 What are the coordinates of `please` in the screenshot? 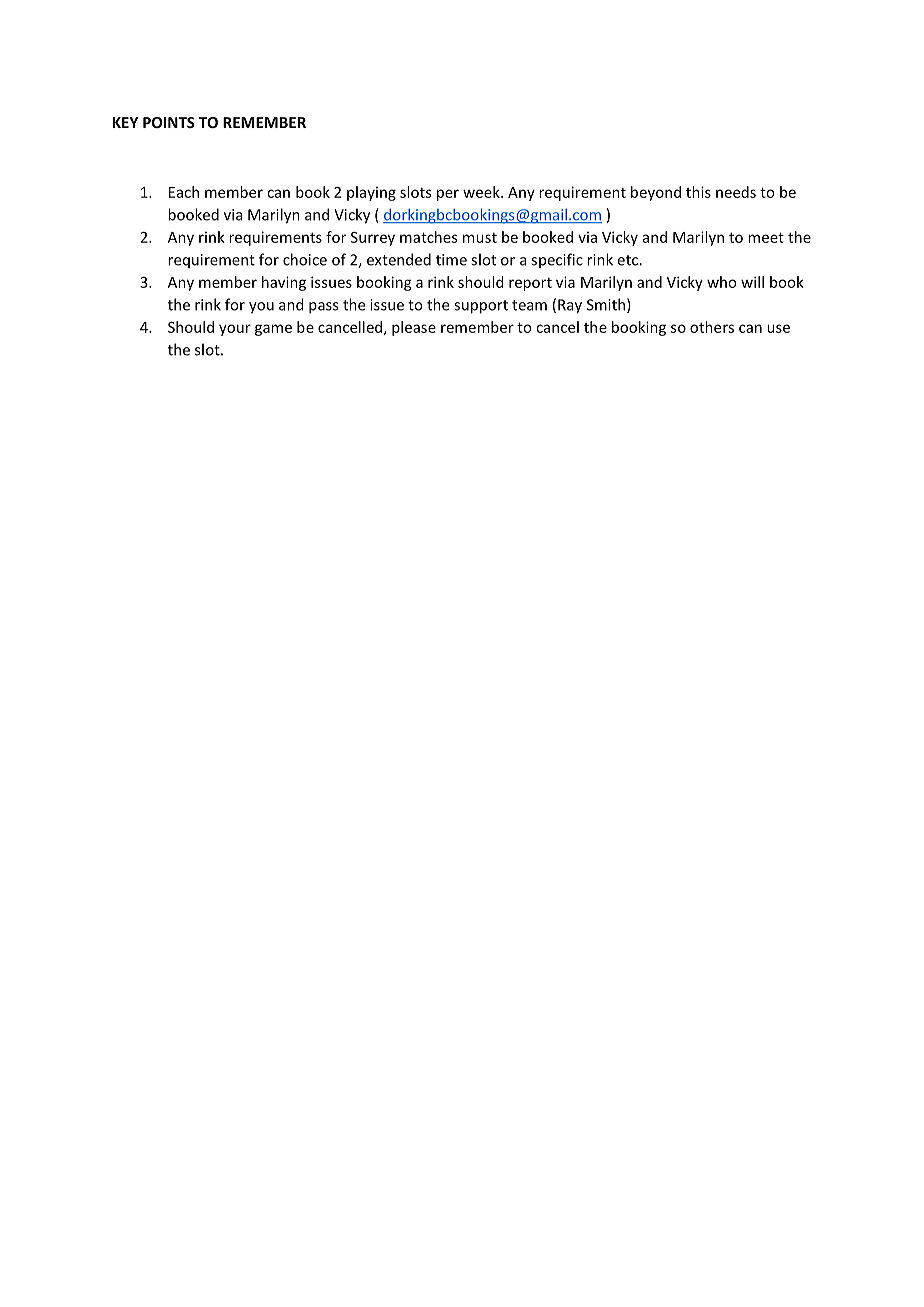 It's located at (414, 328).
